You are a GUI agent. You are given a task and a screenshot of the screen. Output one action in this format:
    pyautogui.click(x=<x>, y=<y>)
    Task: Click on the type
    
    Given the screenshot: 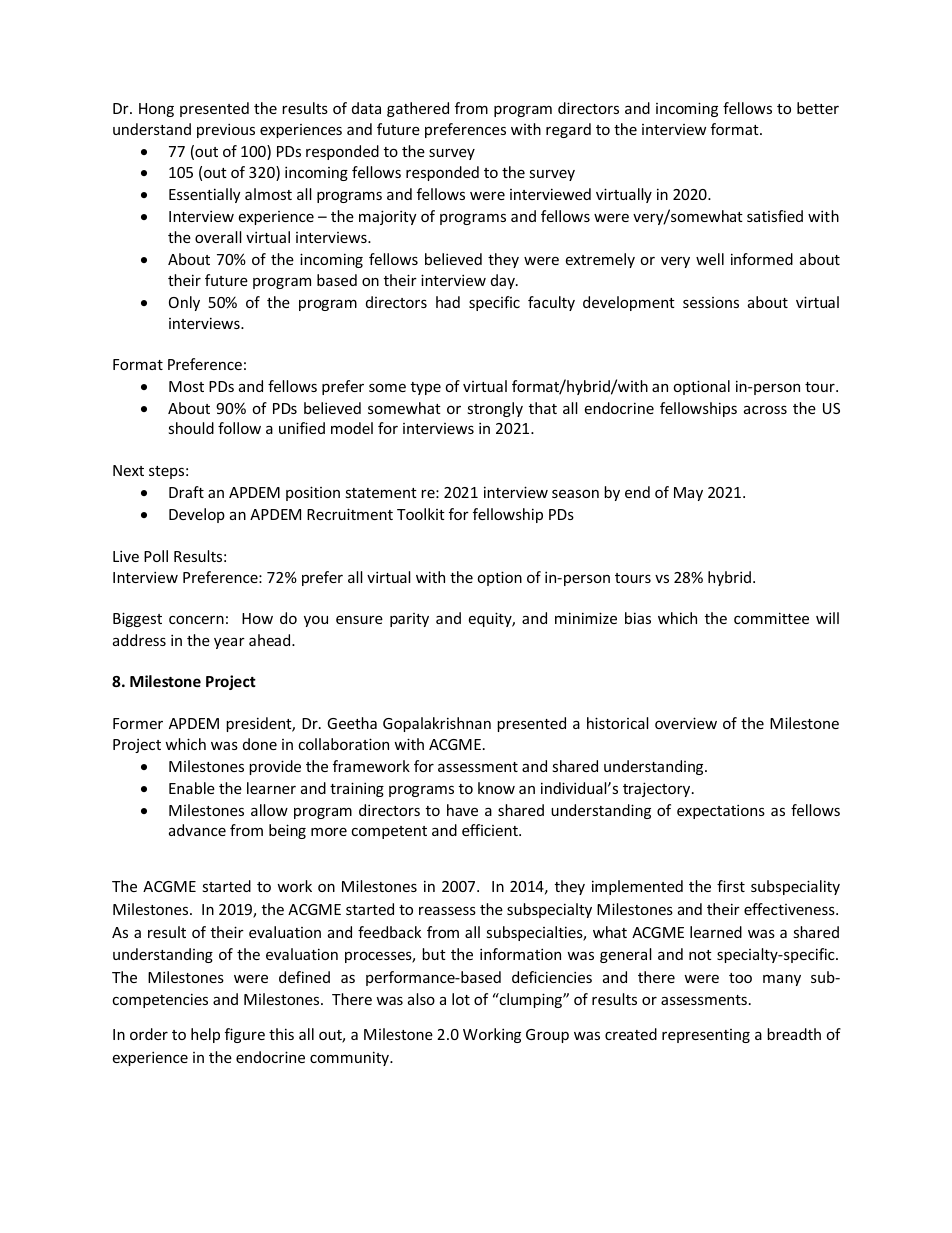 What is the action you would take?
    pyautogui.click(x=426, y=388)
